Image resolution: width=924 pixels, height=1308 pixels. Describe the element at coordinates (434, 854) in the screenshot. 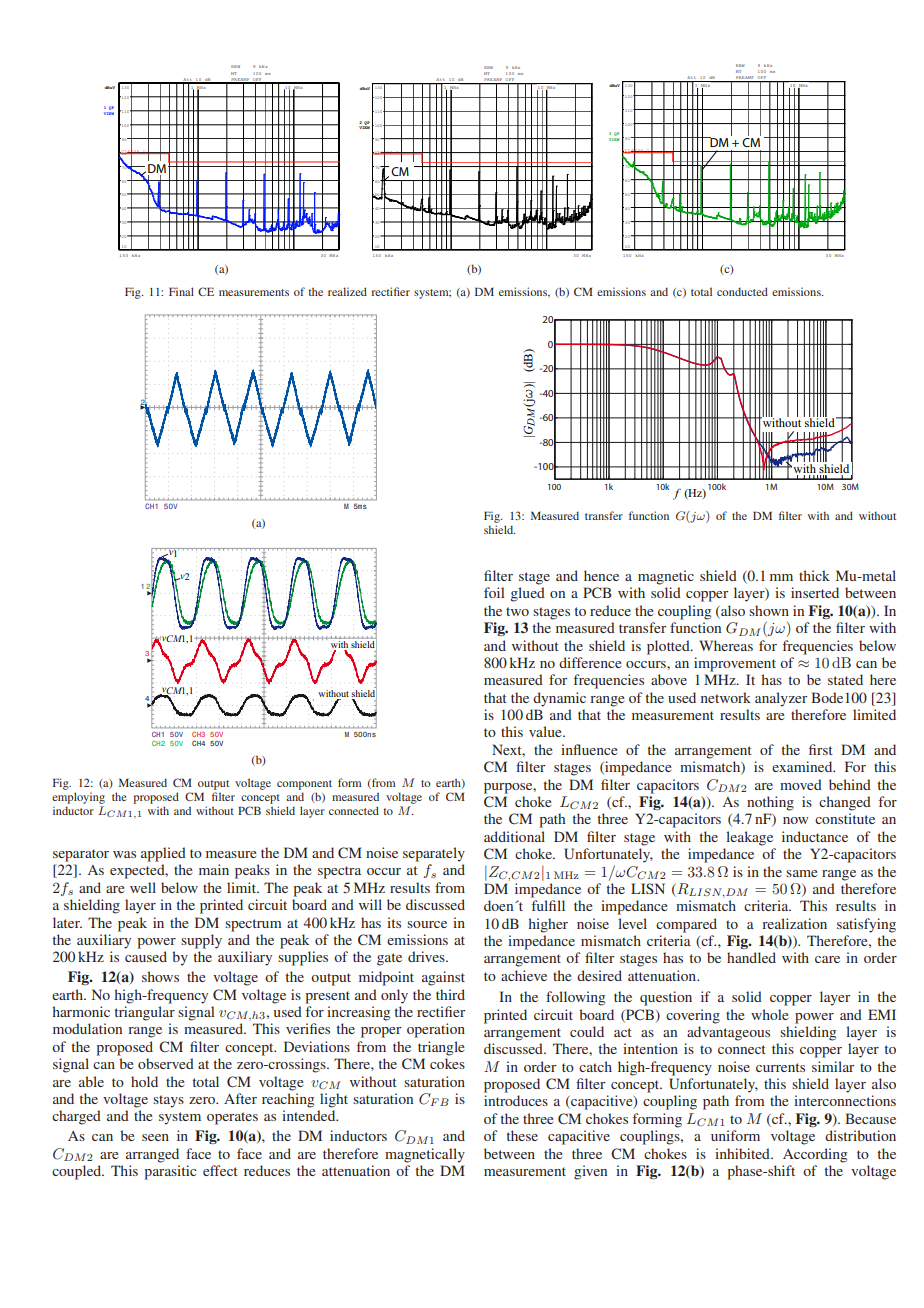

I see `separately` at that location.
